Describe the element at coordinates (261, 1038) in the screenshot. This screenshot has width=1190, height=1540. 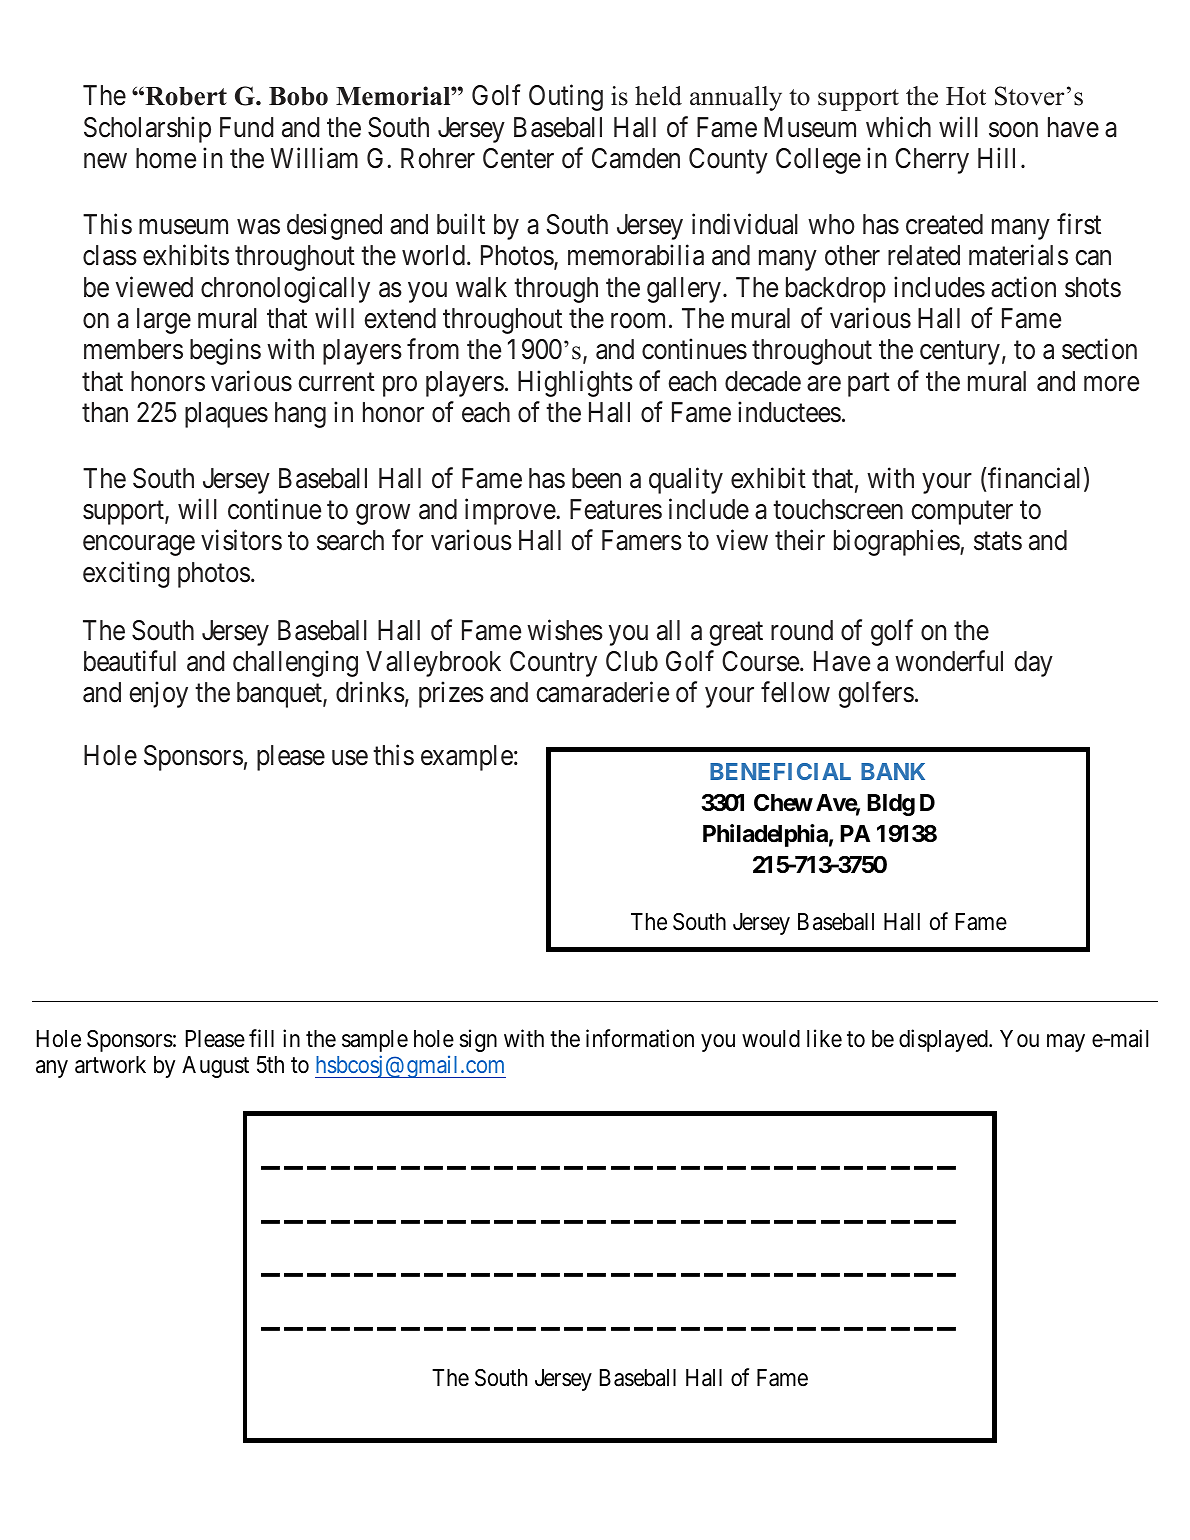
I see `fill` at that location.
